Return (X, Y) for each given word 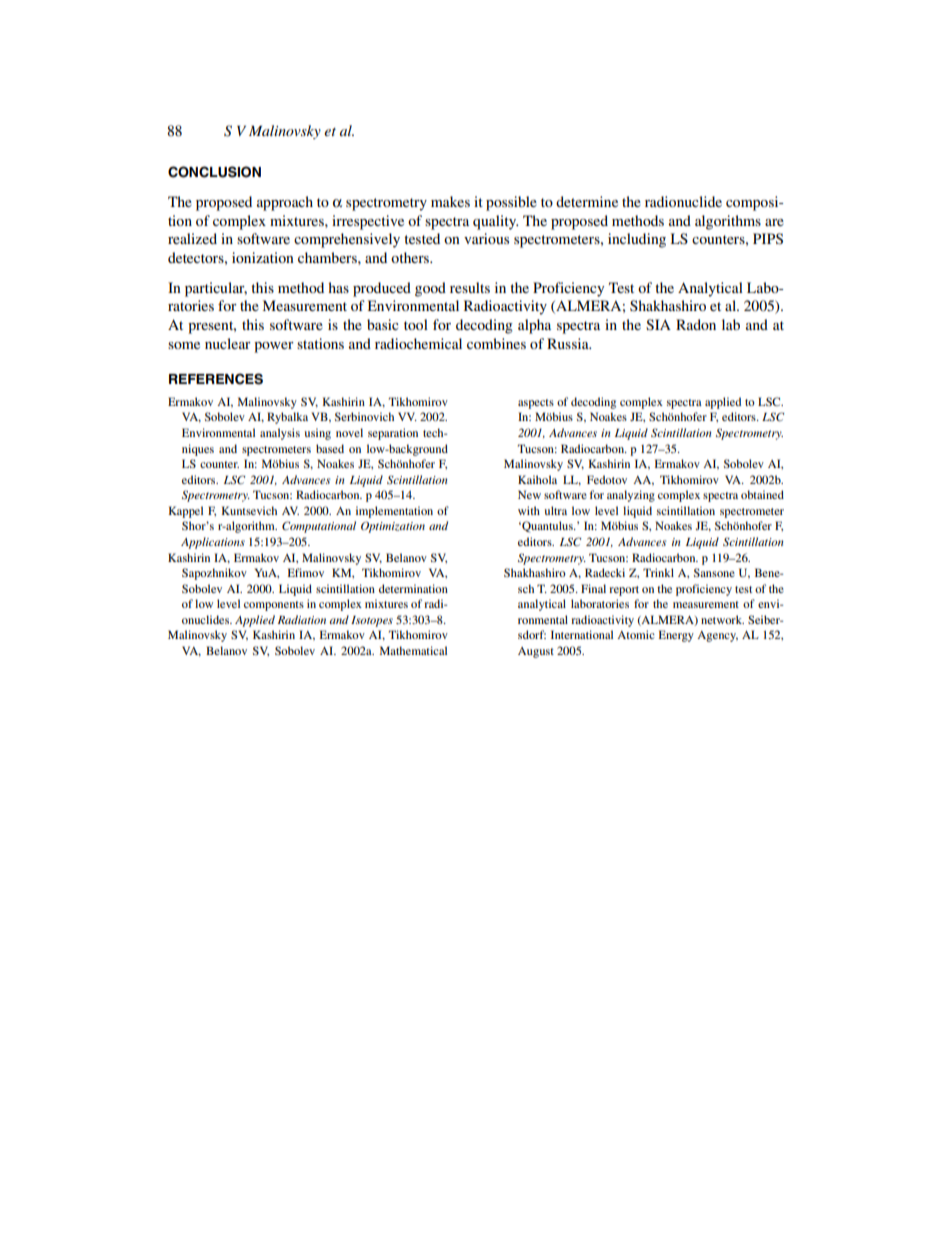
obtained (762, 494)
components (274, 606)
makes (450, 201)
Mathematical (413, 650)
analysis (280, 434)
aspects (536, 404)
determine (587, 201)
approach (285, 203)
